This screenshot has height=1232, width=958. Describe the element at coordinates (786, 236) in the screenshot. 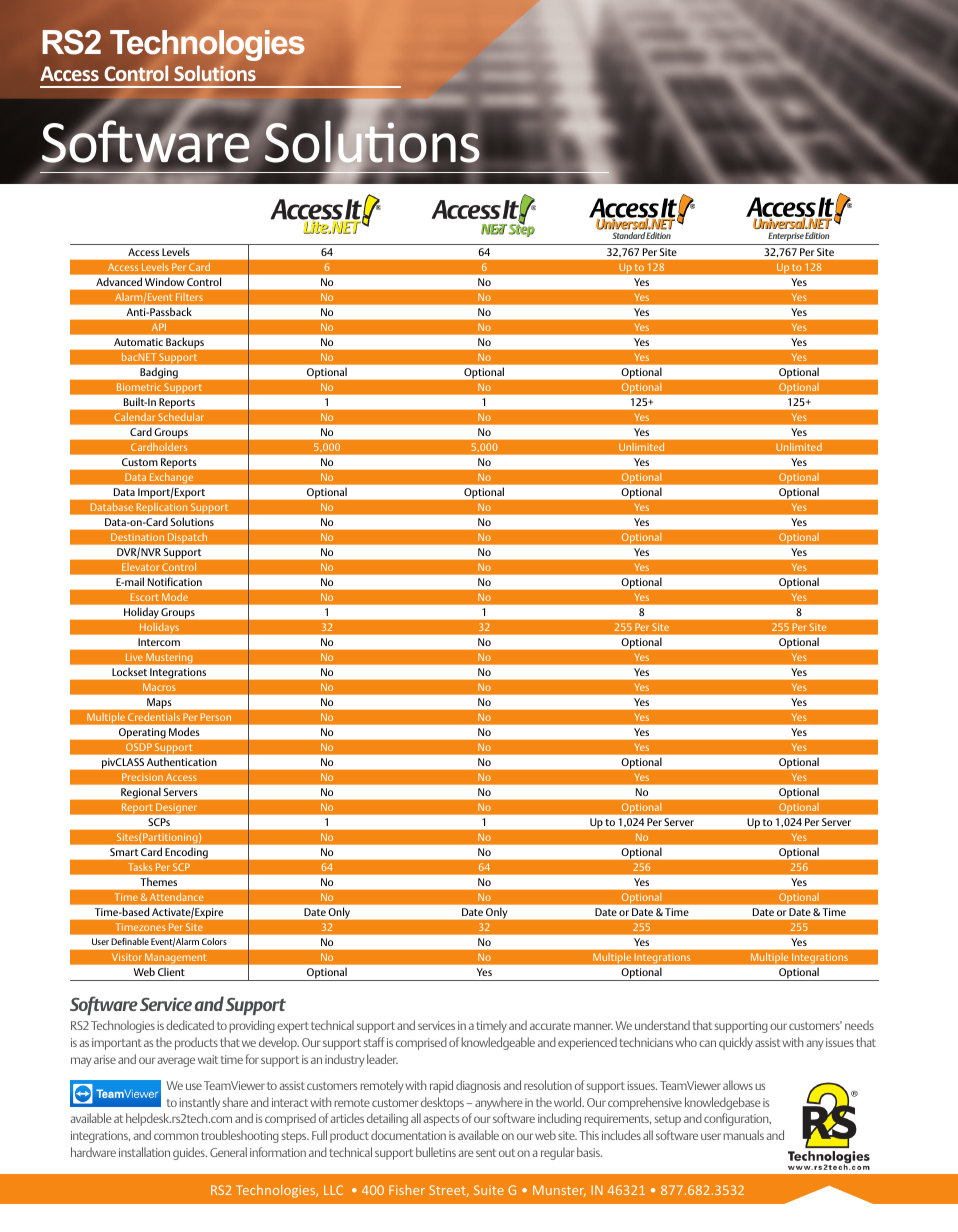

I see `Enterprise` at that location.
